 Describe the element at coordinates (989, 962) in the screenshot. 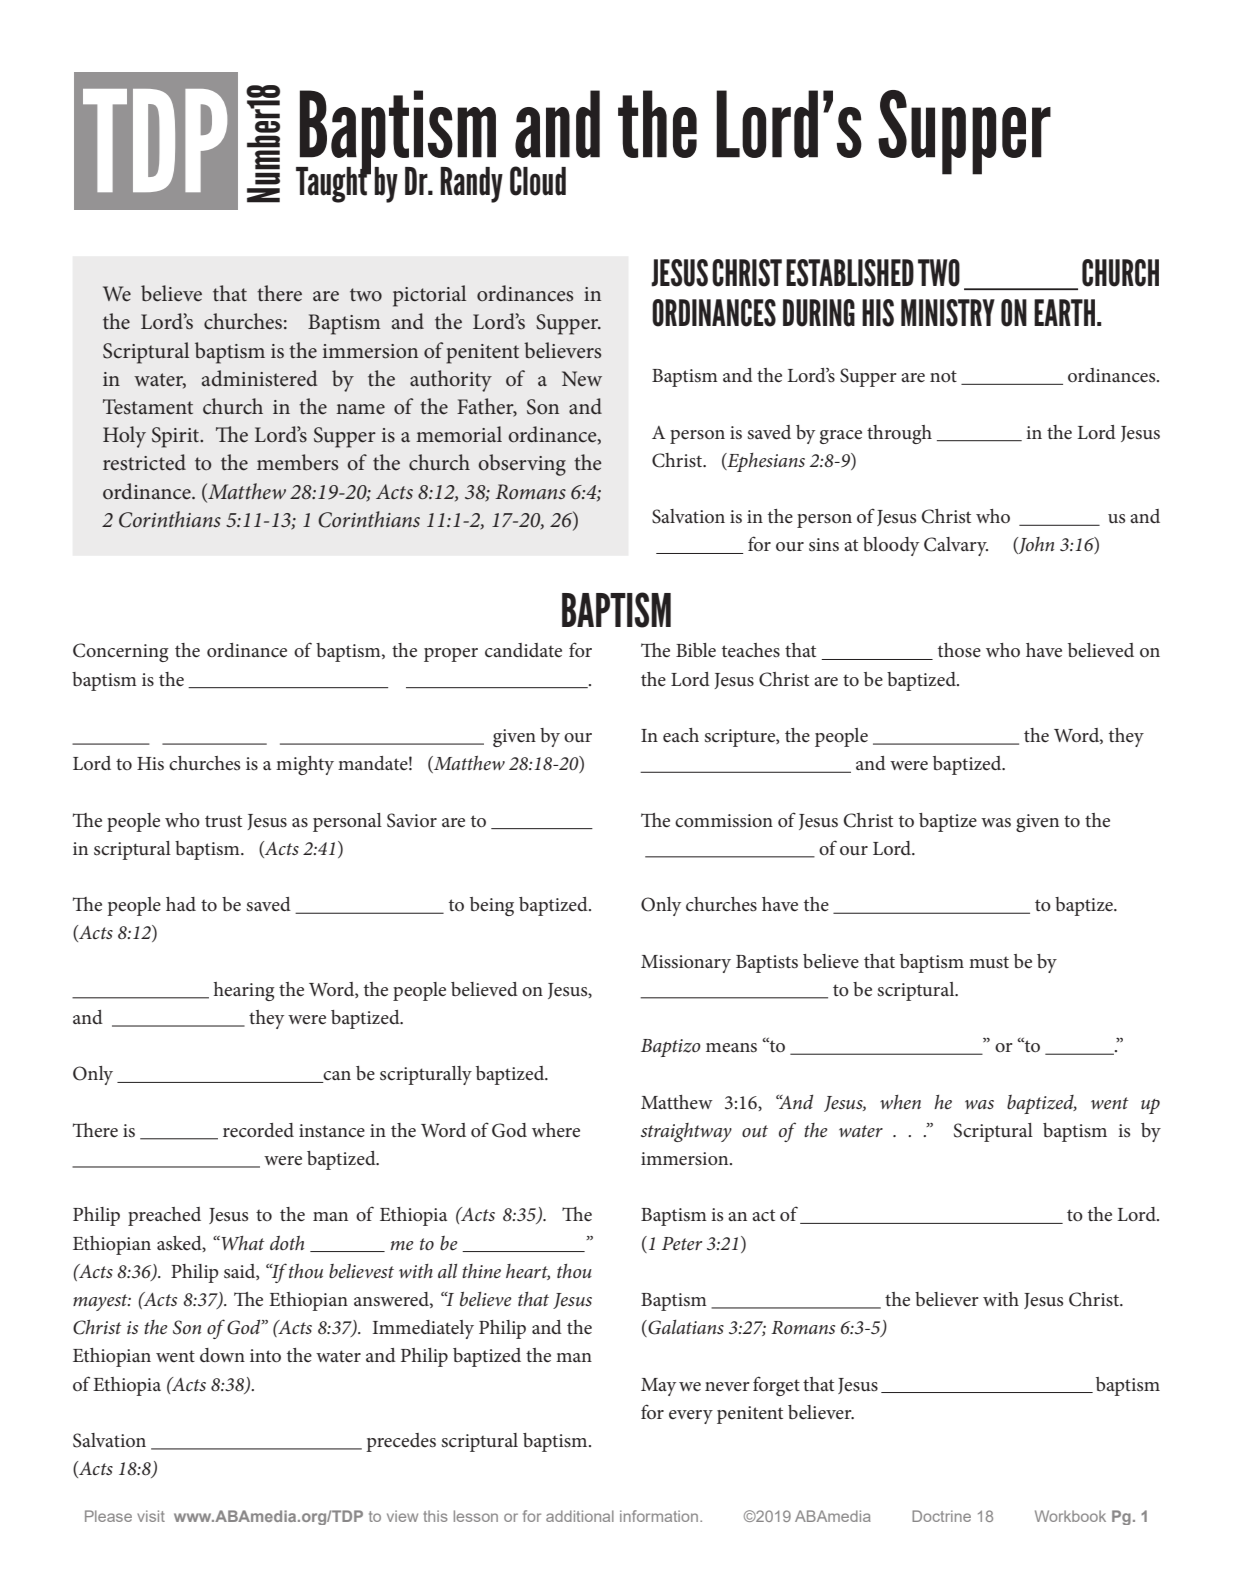

I see `must` at that location.
